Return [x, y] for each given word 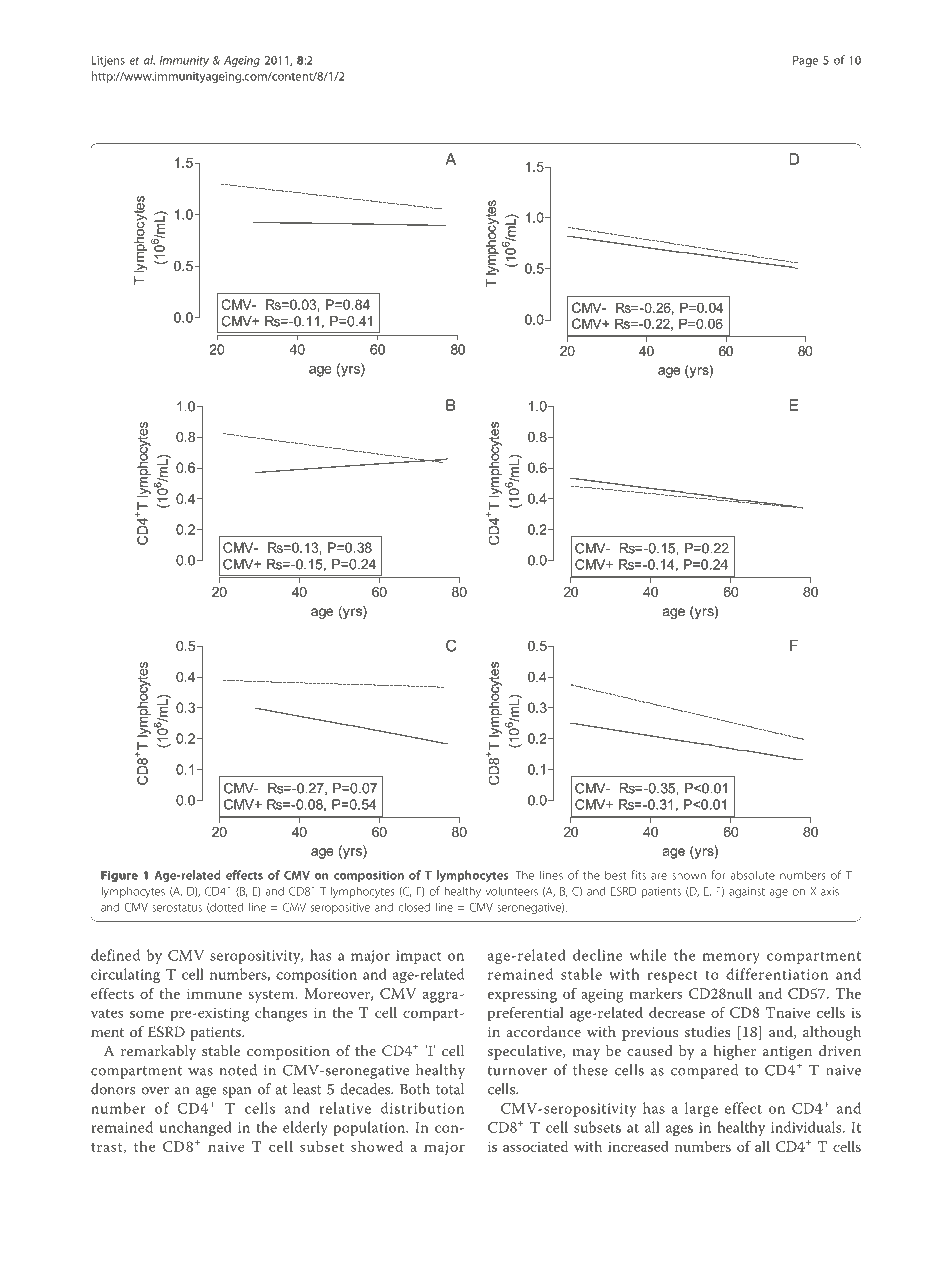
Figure [119, 876]
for [718, 875]
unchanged [196, 1129]
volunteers [511, 891]
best [615, 875]
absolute [753, 875]
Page [805, 61]
